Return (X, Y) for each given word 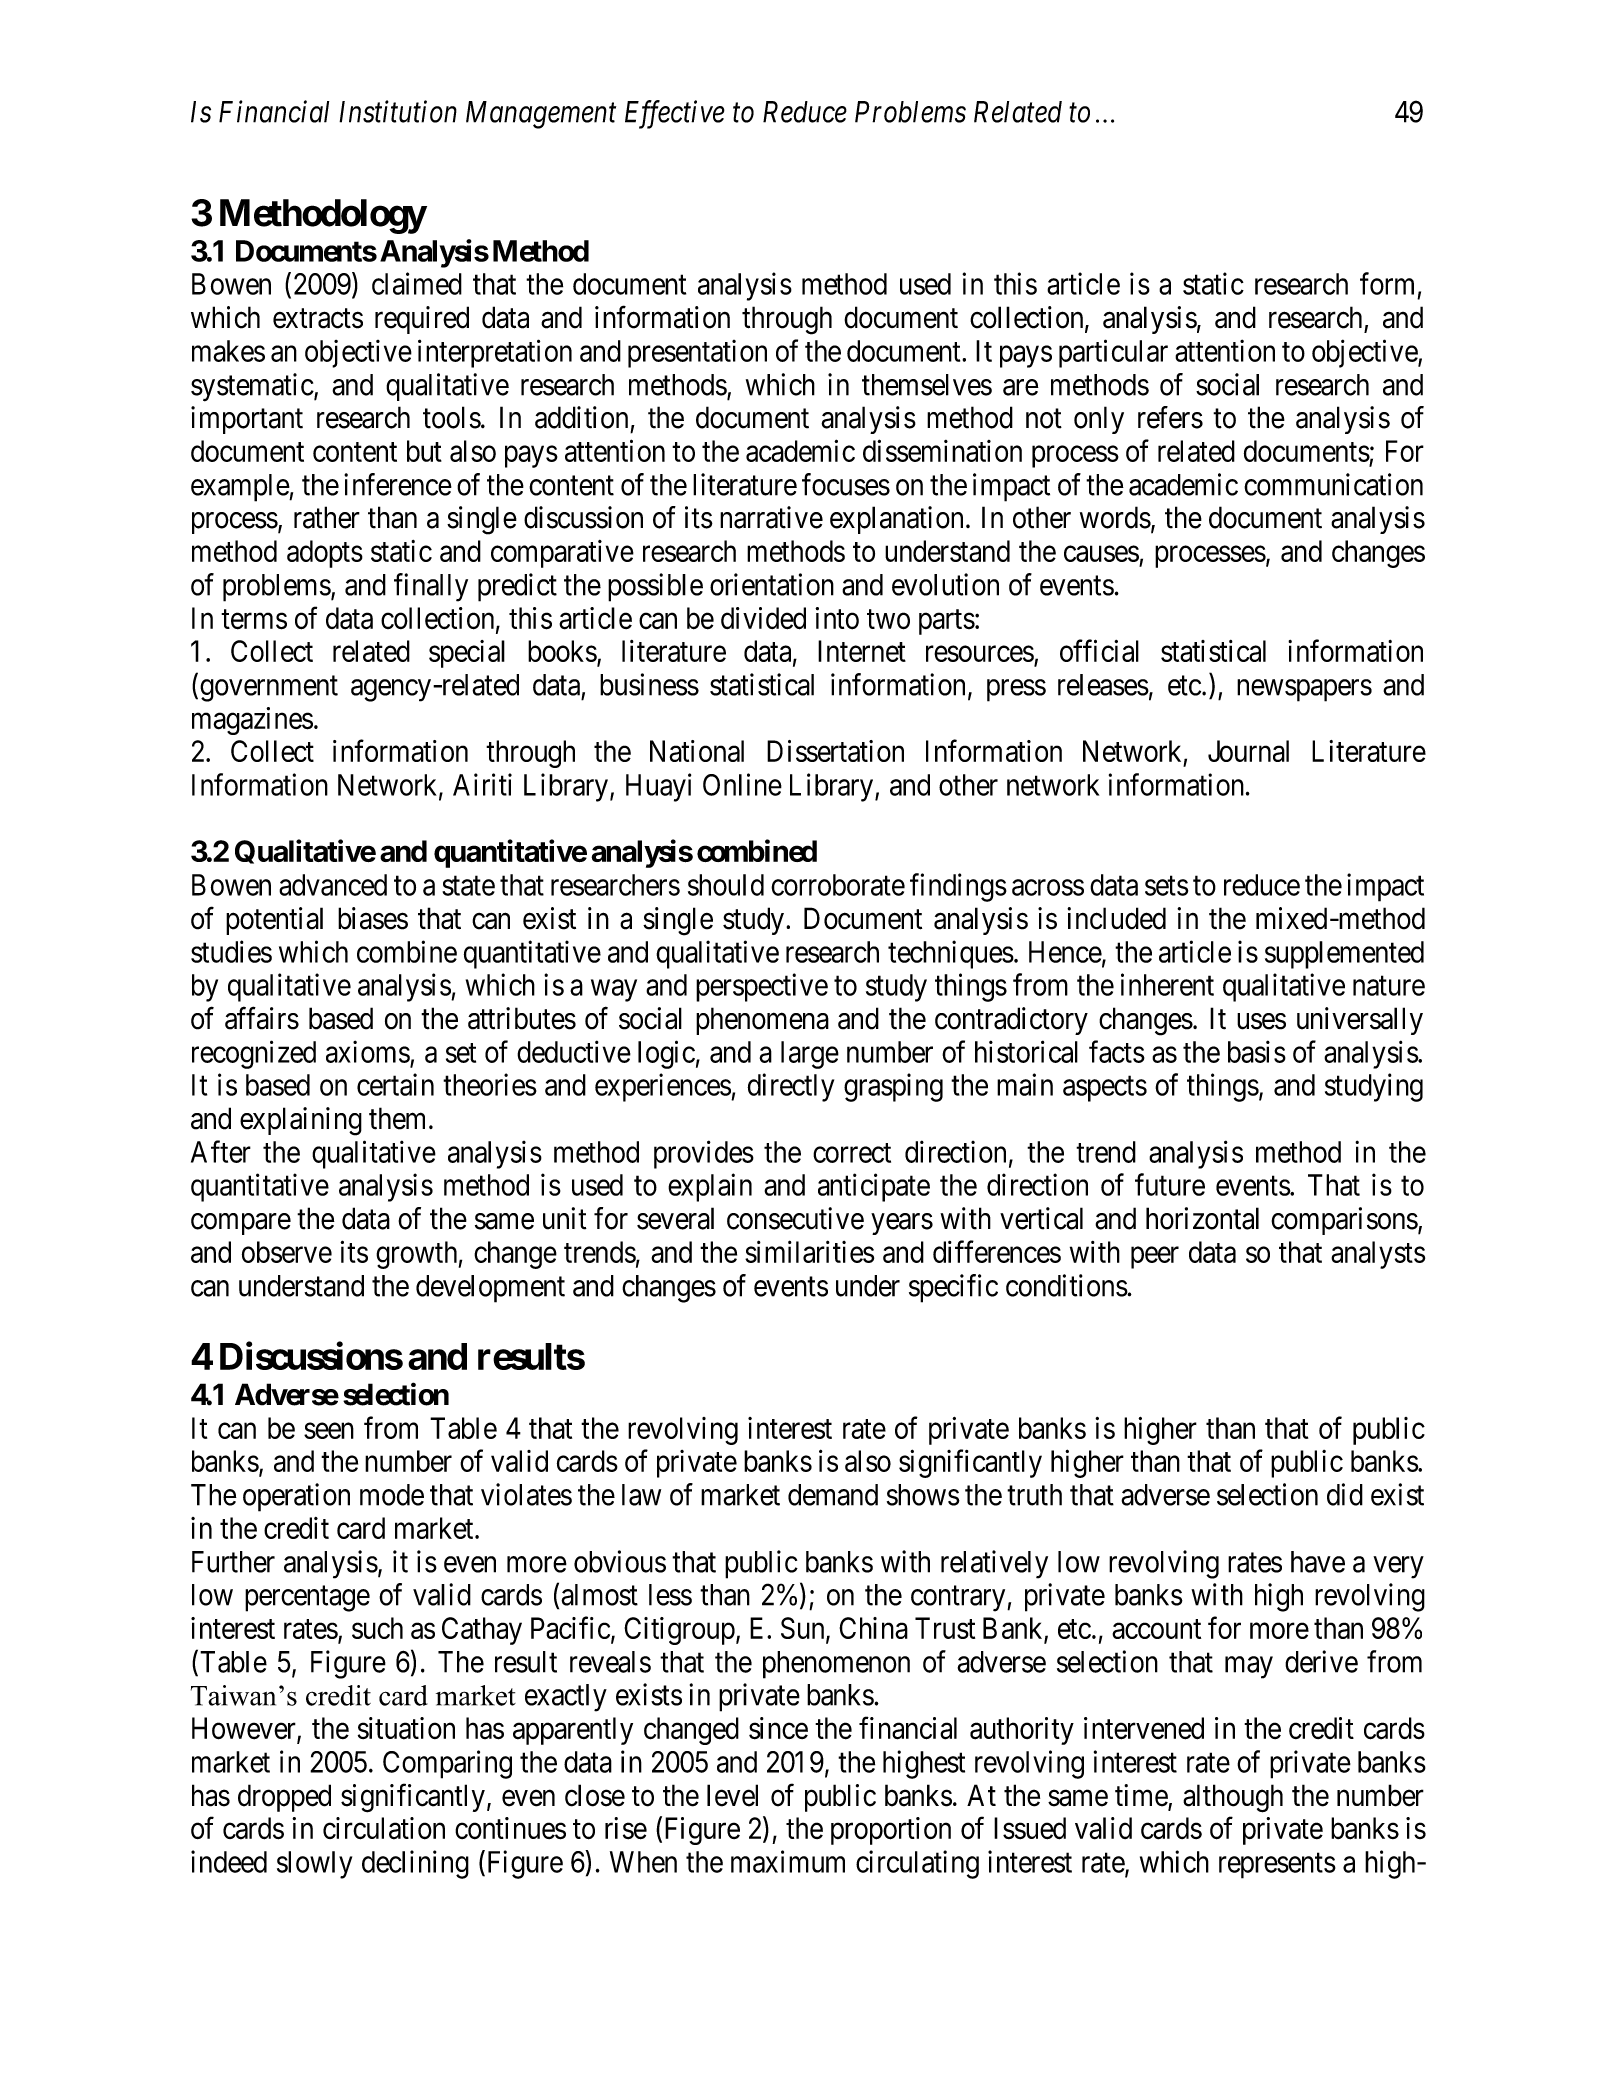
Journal (1248, 751)
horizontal (1202, 1218)
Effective (675, 114)
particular (1113, 353)
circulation (384, 1828)
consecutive (795, 1218)
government (269, 689)
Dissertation (835, 751)
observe (287, 1252)
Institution (398, 112)
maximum (788, 1861)
